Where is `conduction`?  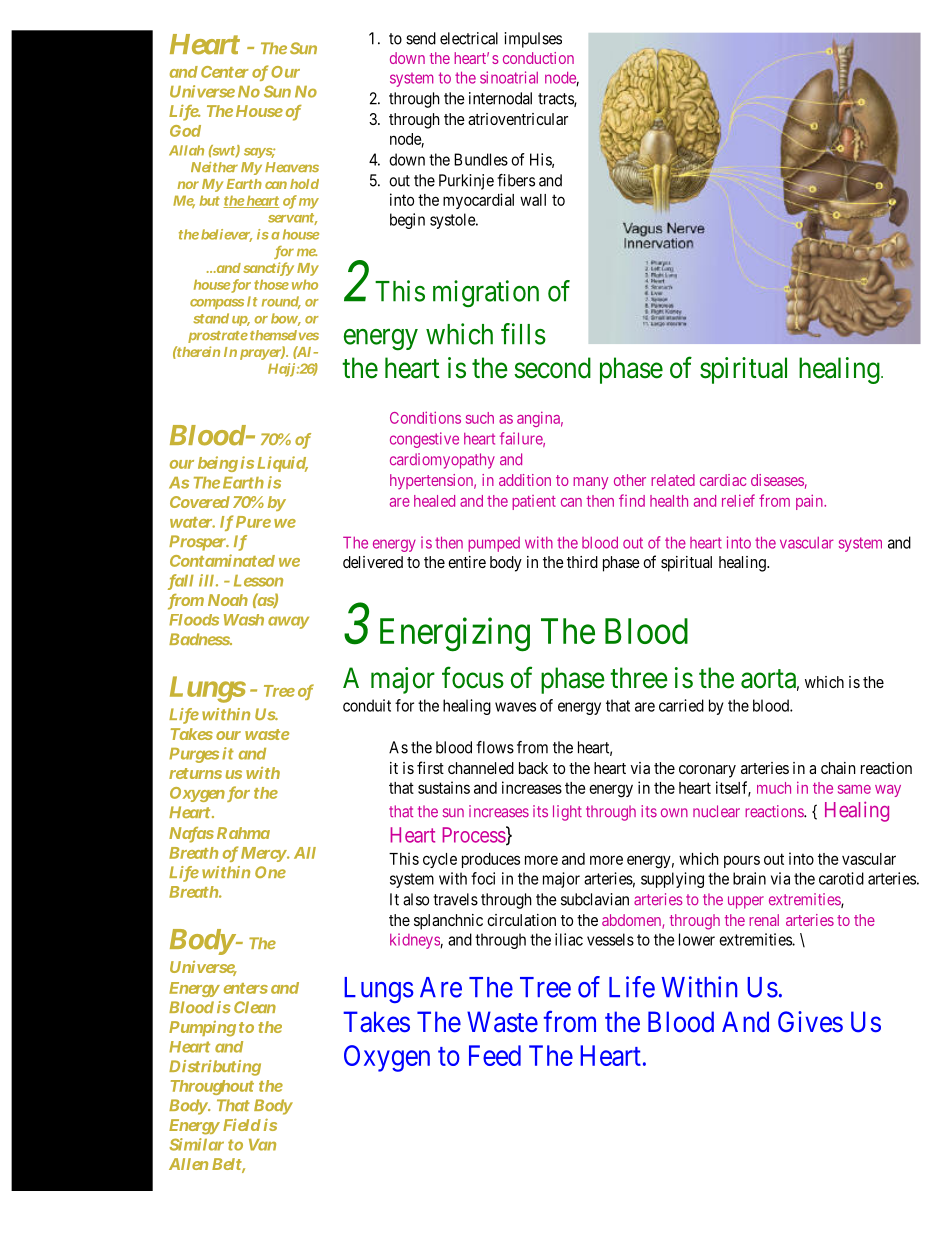 conduction is located at coordinates (538, 58).
